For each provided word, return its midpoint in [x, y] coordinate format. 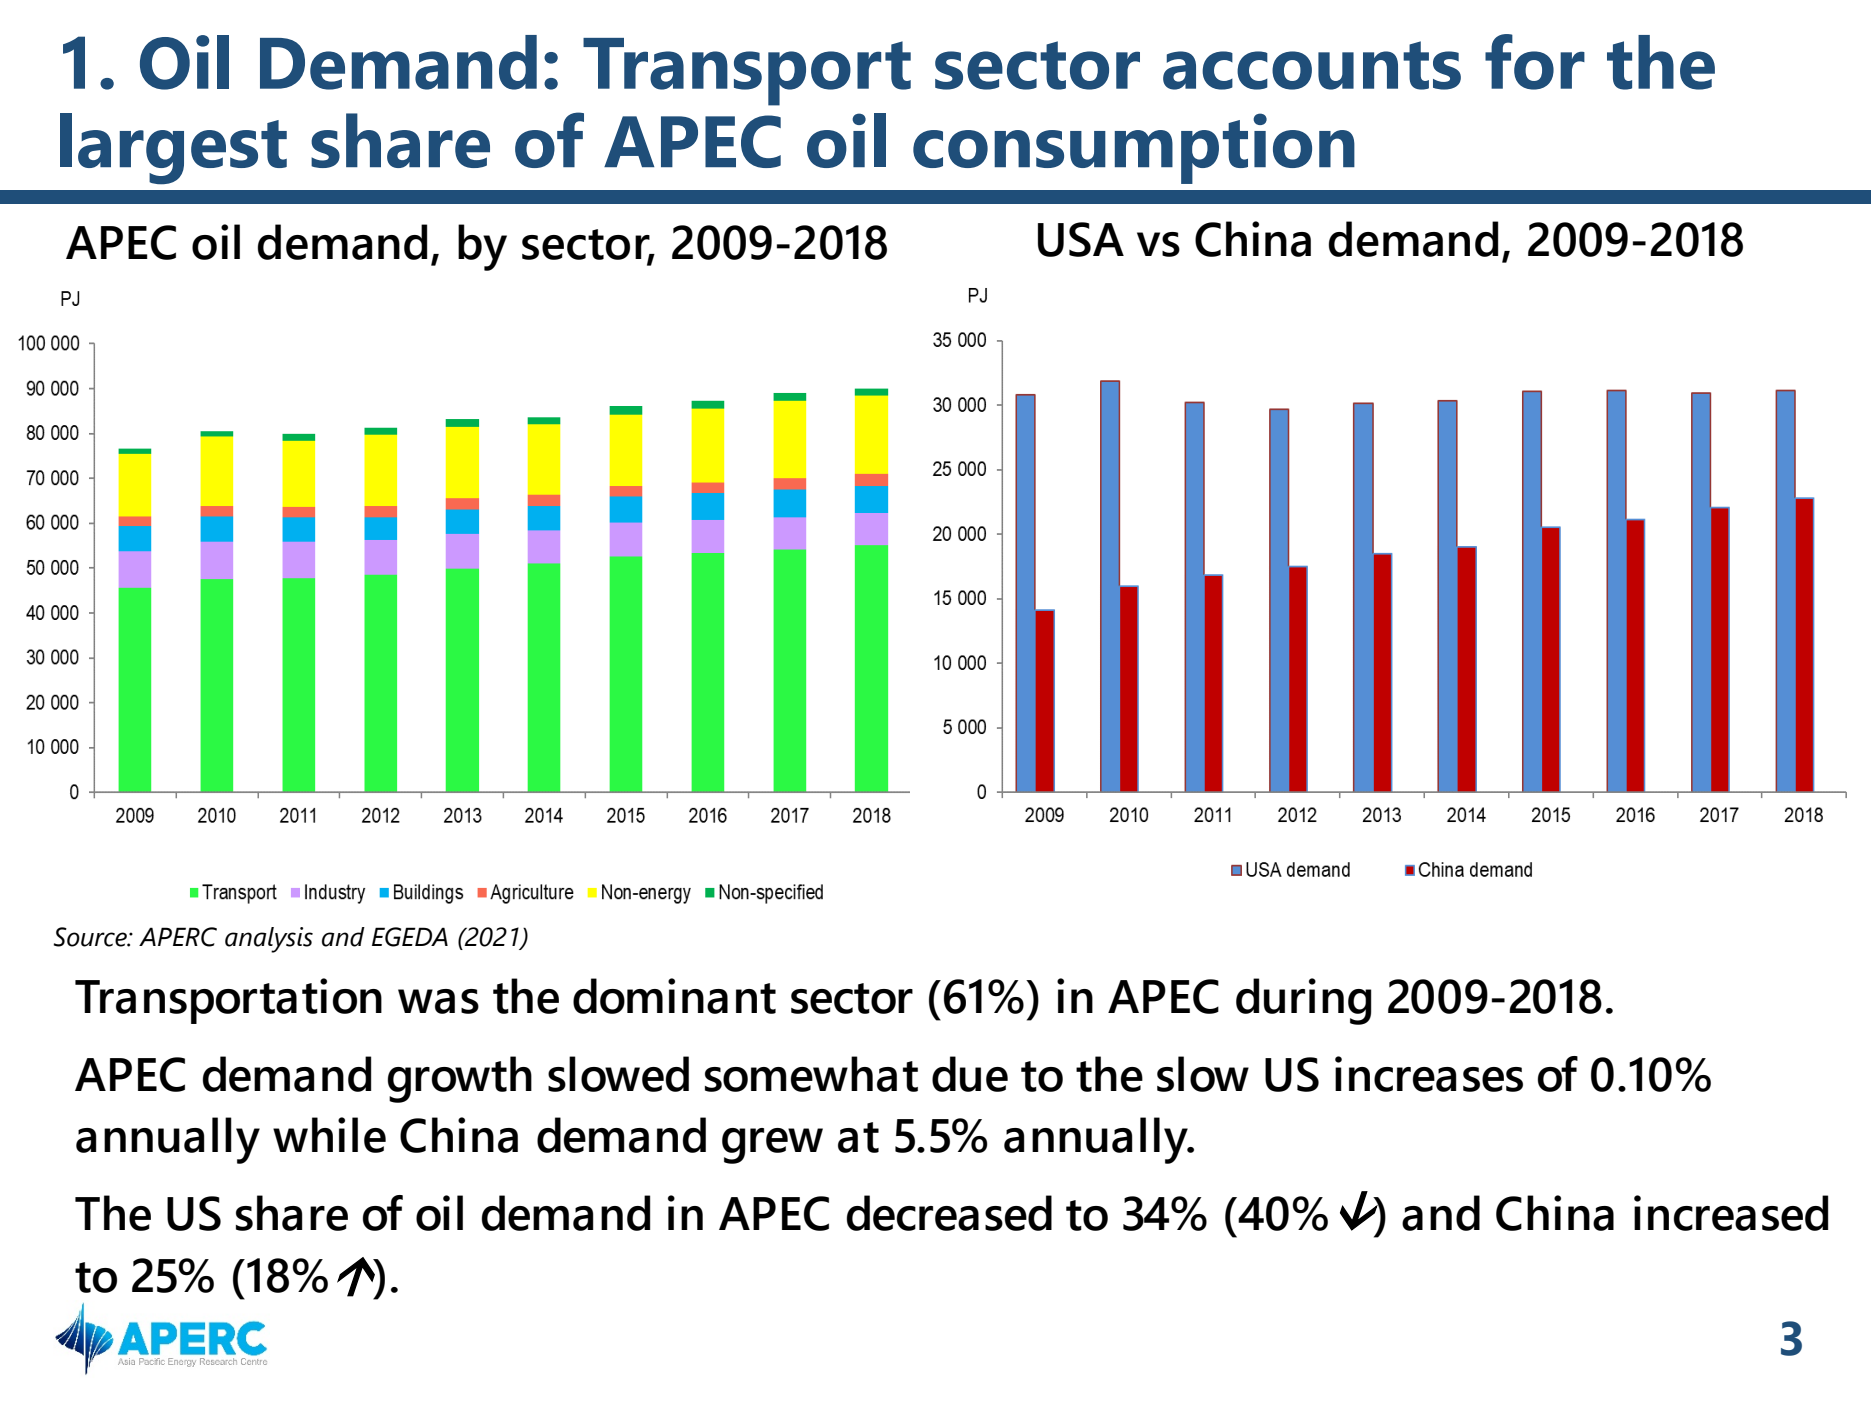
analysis [269, 940]
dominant [674, 996]
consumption [1134, 148]
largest [173, 149]
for [1535, 62]
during [1304, 1001]
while [329, 1135]
